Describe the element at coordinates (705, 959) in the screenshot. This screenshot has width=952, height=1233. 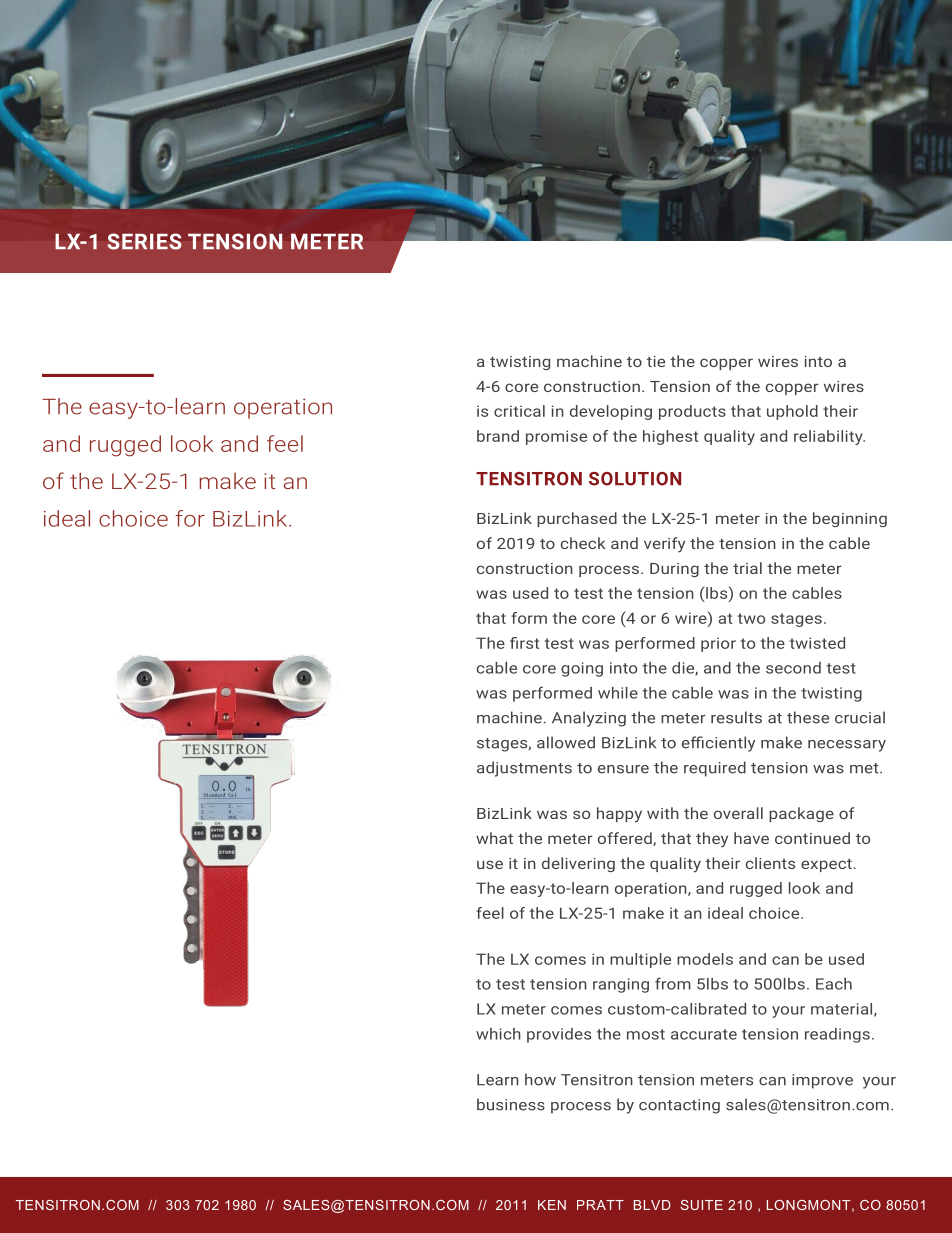
I see `models` at that location.
